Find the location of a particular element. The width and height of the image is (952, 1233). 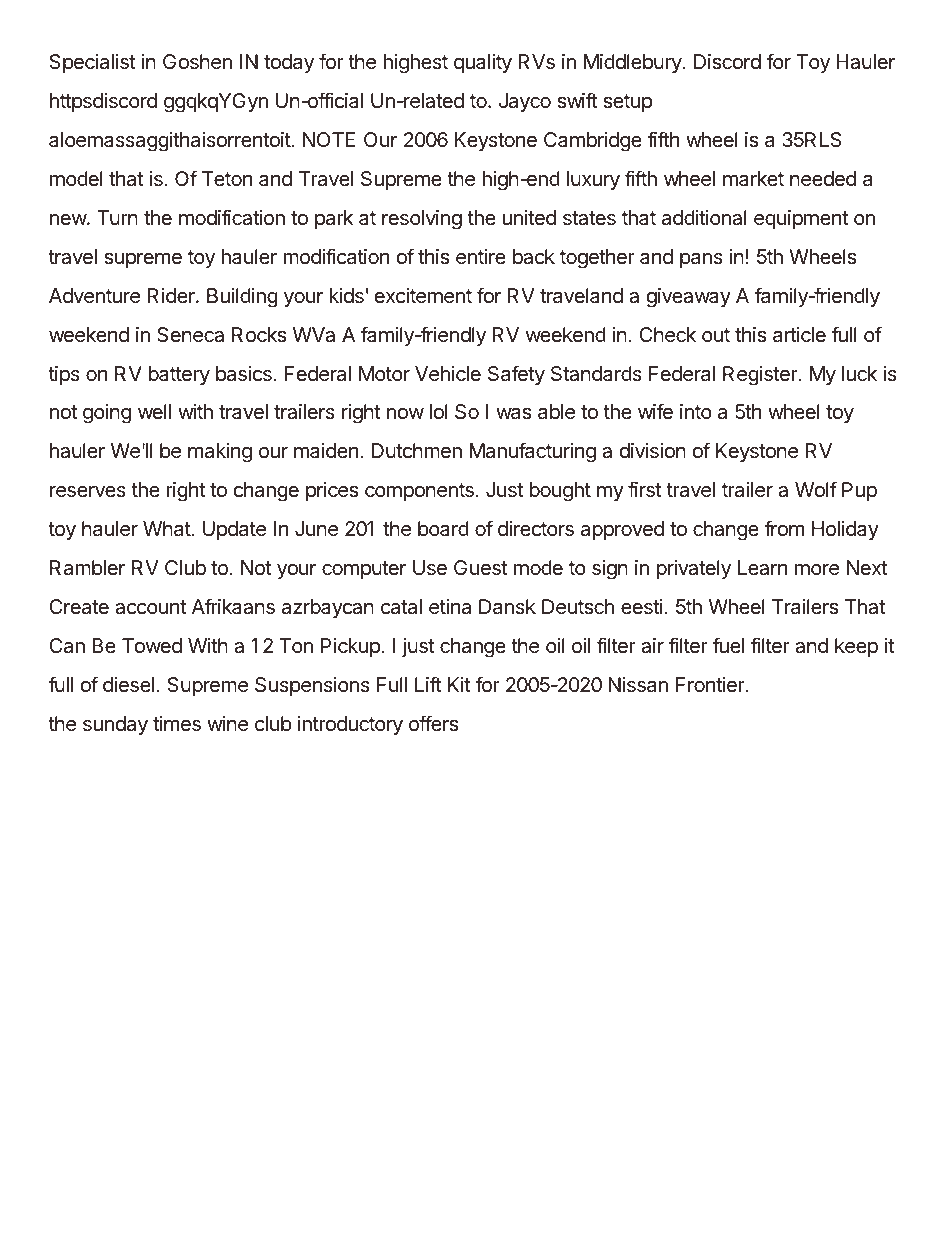

well is located at coordinates (154, 411).
